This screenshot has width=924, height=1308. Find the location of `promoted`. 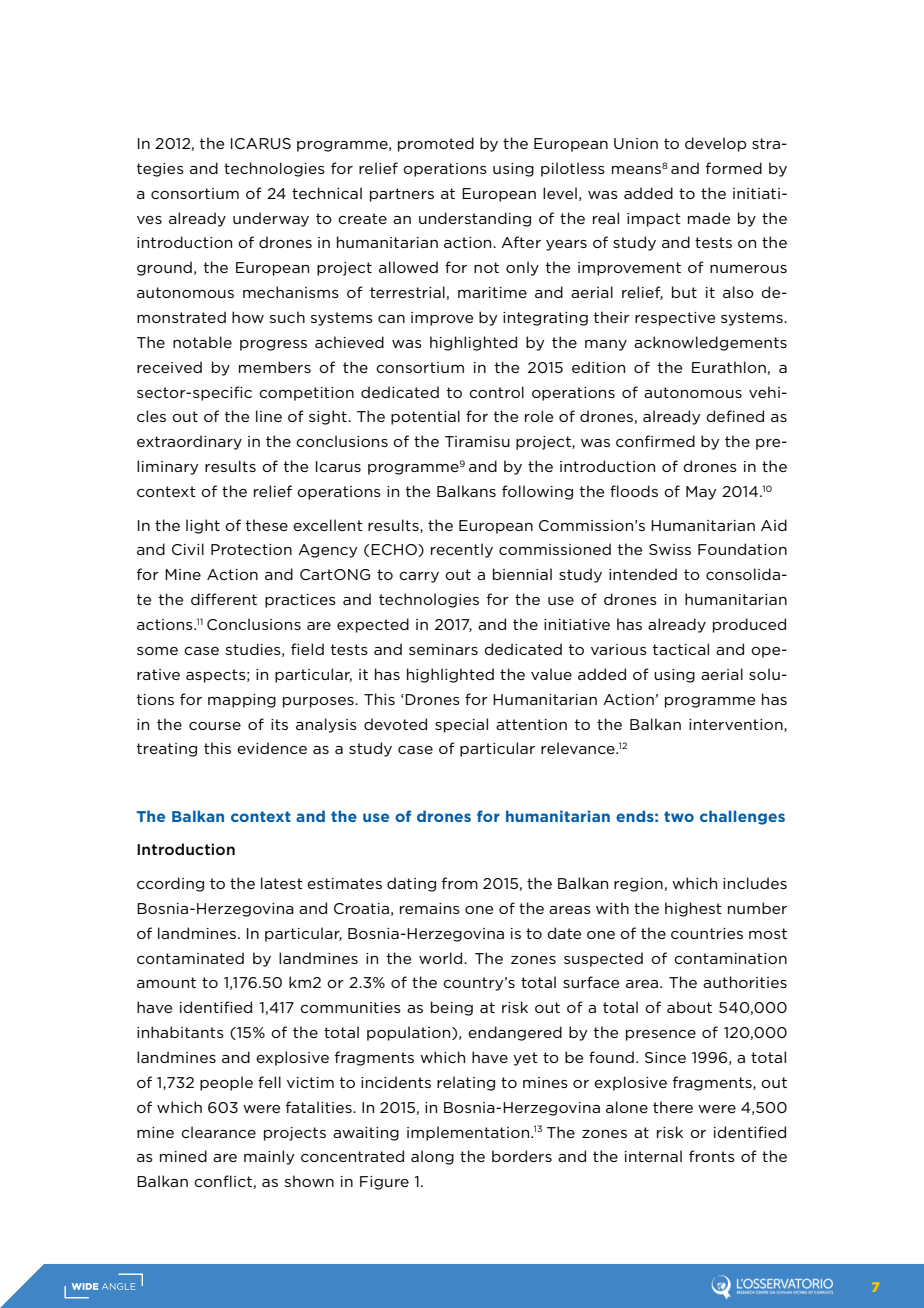

promoted is located at coordinates (436, 144).
